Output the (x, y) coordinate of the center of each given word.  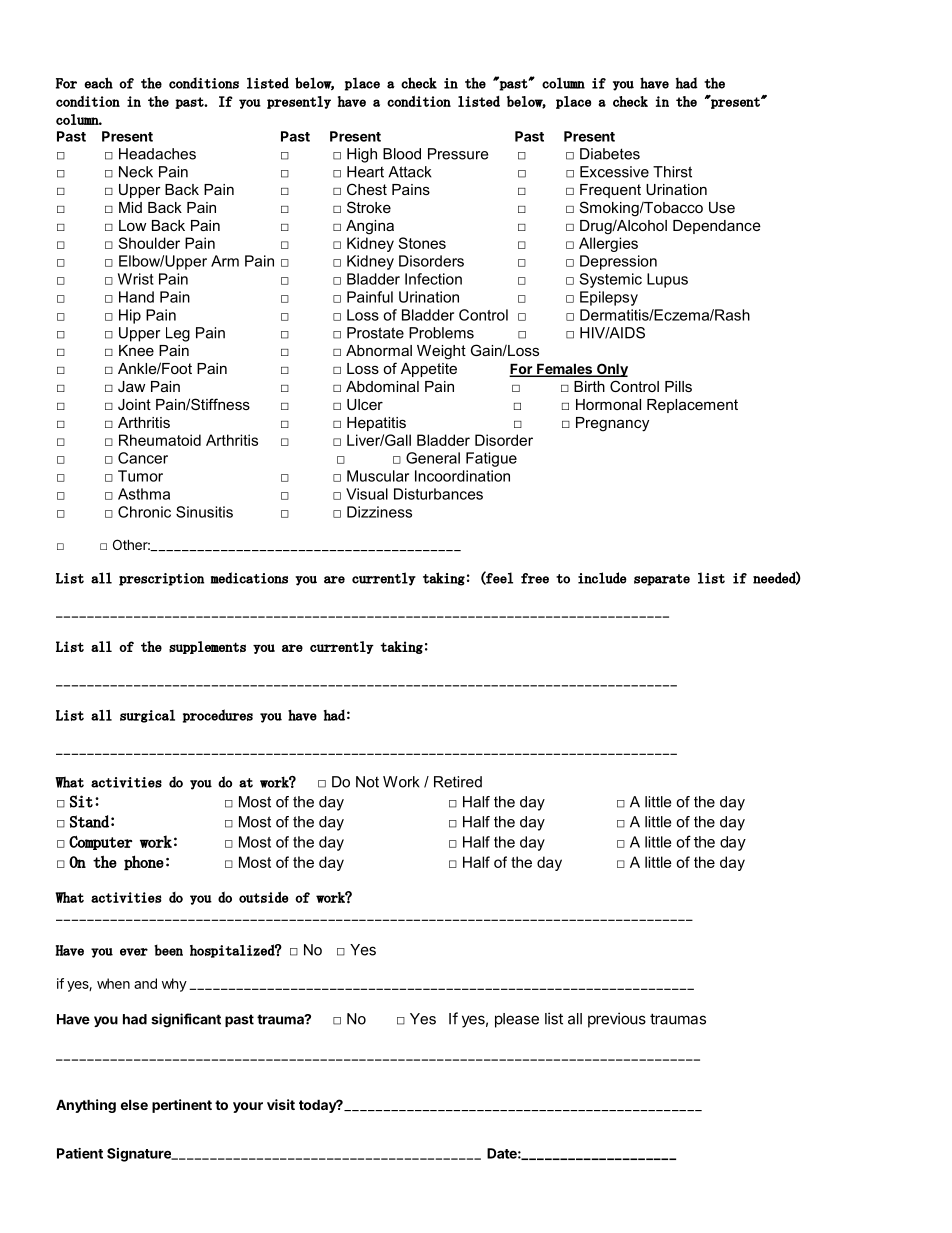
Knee (136, 350)
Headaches (157, 154)
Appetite (429, 370)
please (517, 1020)
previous (617, 1020)
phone (144, 863)
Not (367, 782)
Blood (402, 154)
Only (611, 370)
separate (662, 580)
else (134, 1104)
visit (281, 1104)
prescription (161, 579)
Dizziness (379, 512)
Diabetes (610, 154)
